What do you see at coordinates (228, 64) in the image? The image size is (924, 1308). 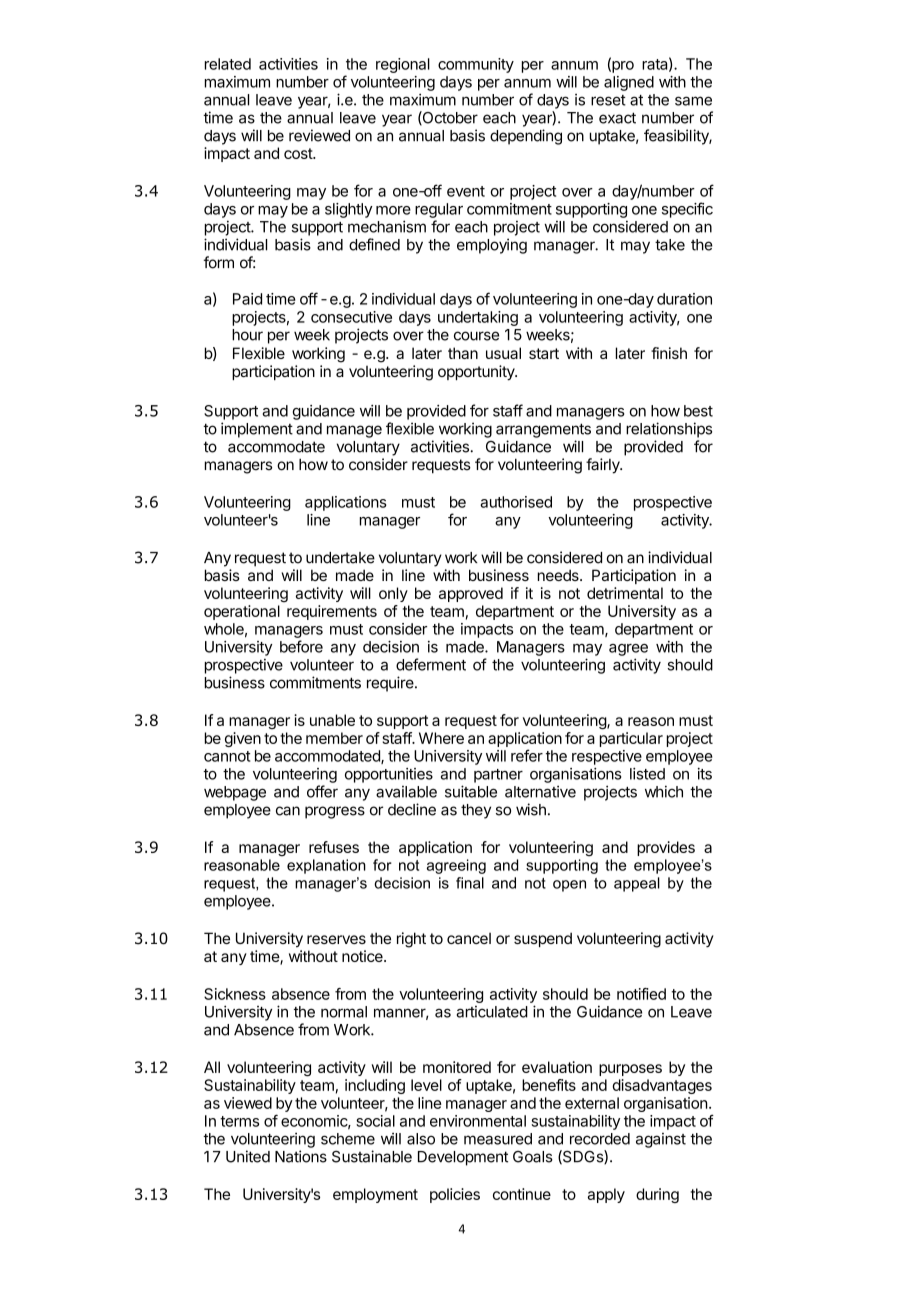 I see `related` at bounding box center [228, 64].
